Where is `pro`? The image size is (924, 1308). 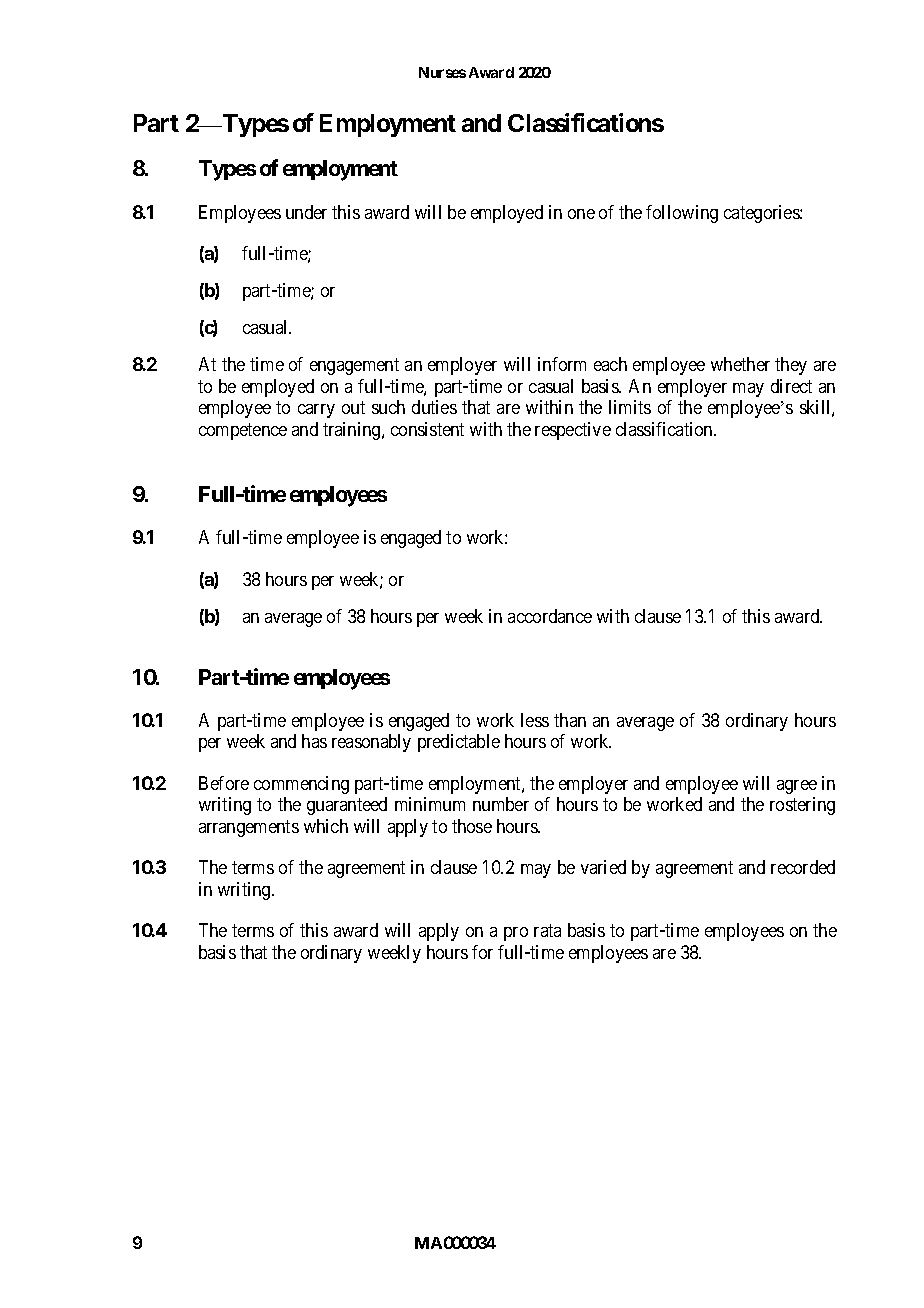 pro is located at coordinates (516, 934).
